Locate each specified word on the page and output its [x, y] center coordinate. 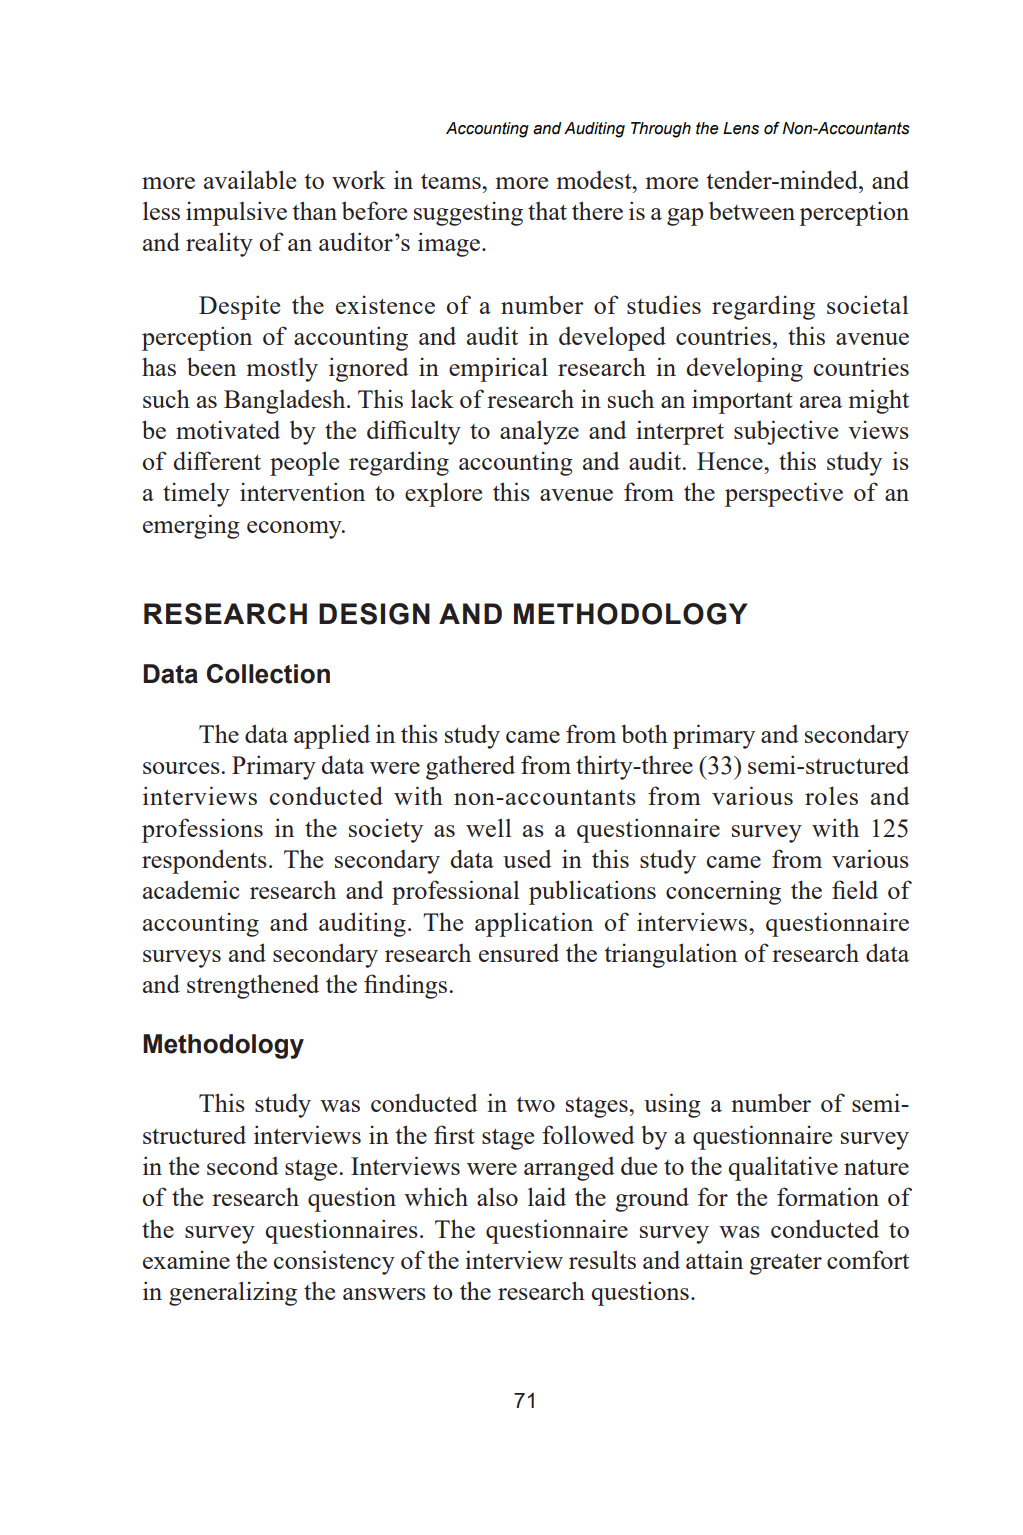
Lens [741, 128]
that [547, 211]
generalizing [233, 1293]
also [497, 1196]
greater [785, 1264]
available [250, 179]
